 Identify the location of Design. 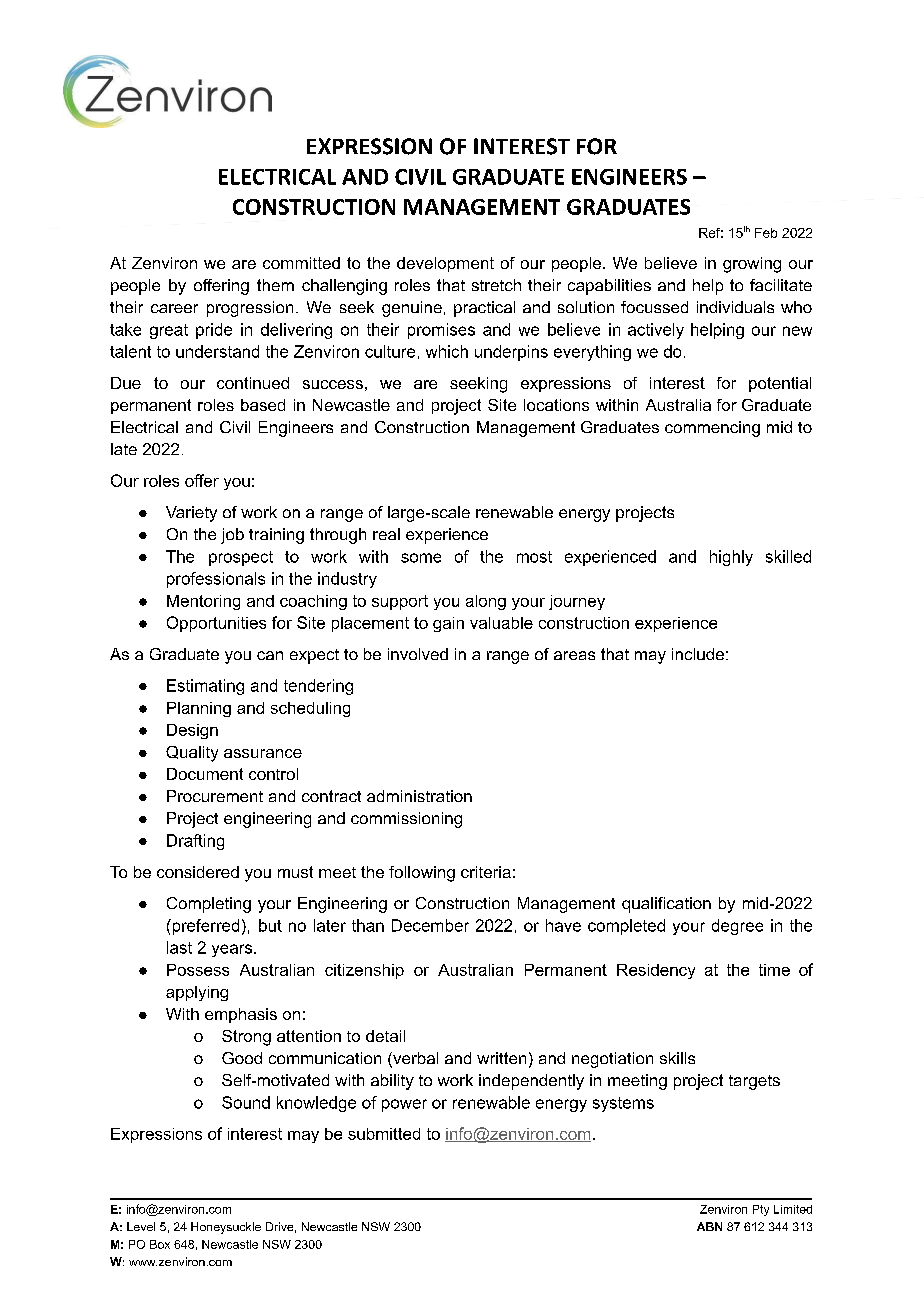
(192, 731).
